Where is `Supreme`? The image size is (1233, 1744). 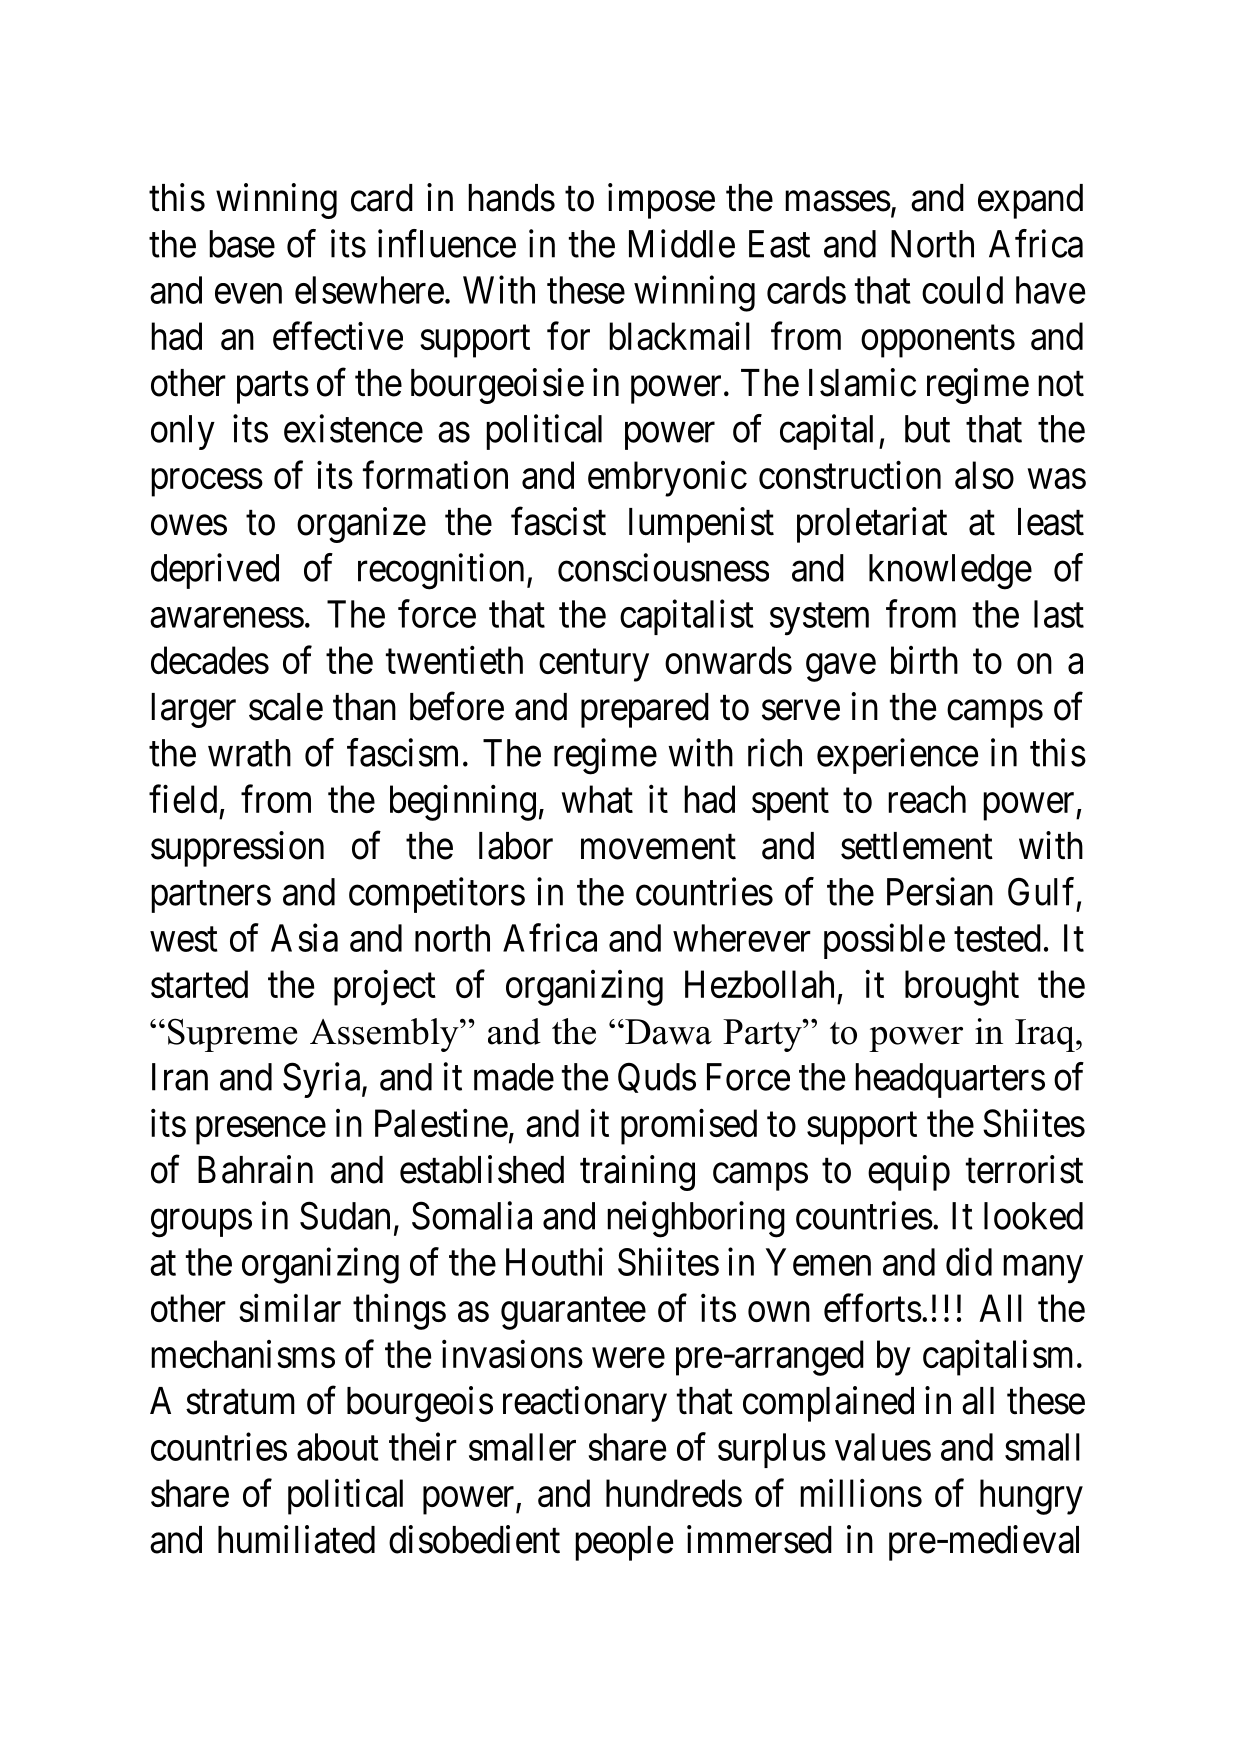
Supreme is located at coordinates (232, 1035).
